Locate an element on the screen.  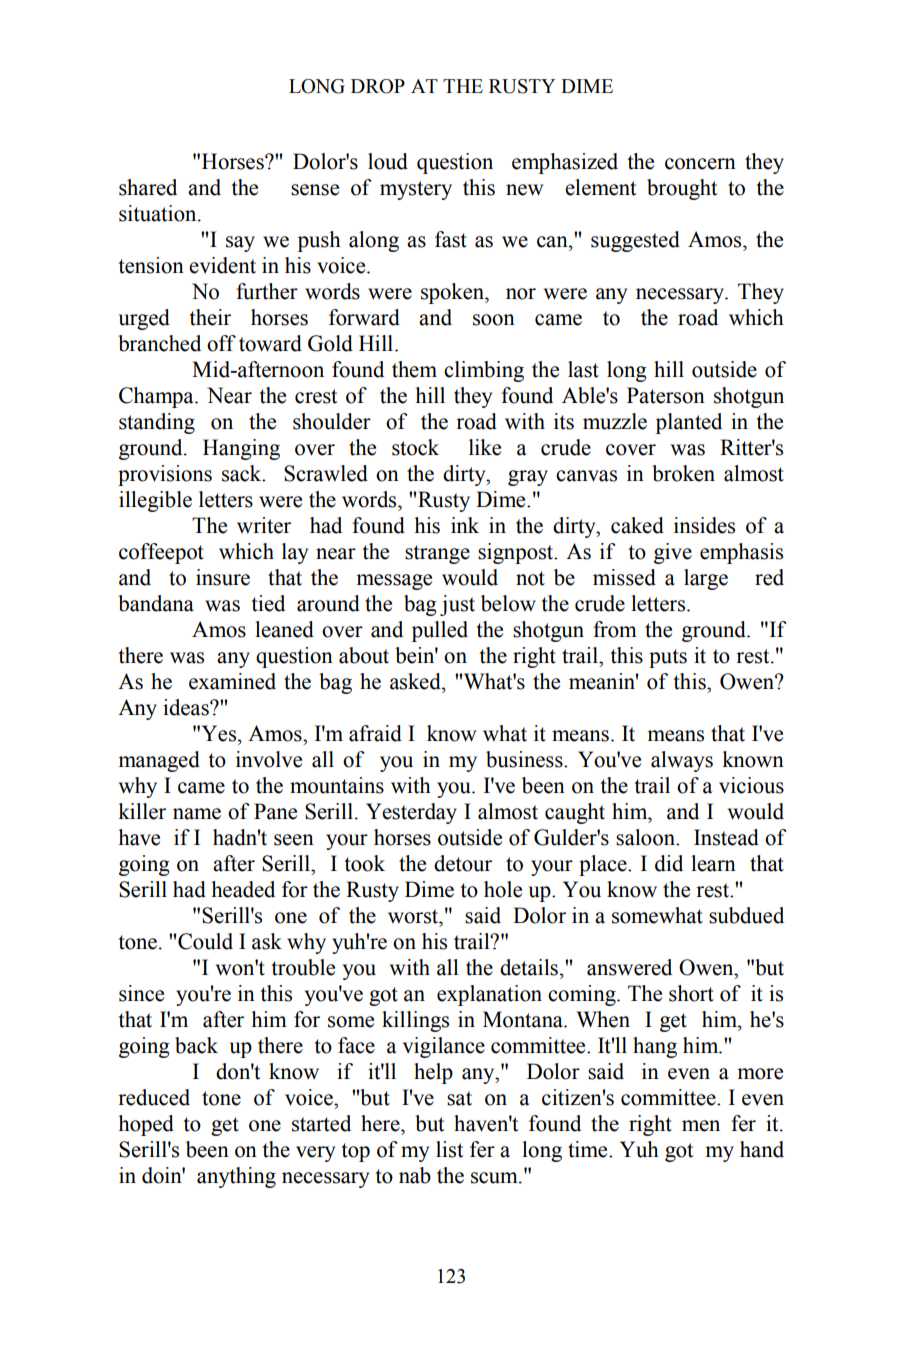
puts is located at coordinates (668, 658).
